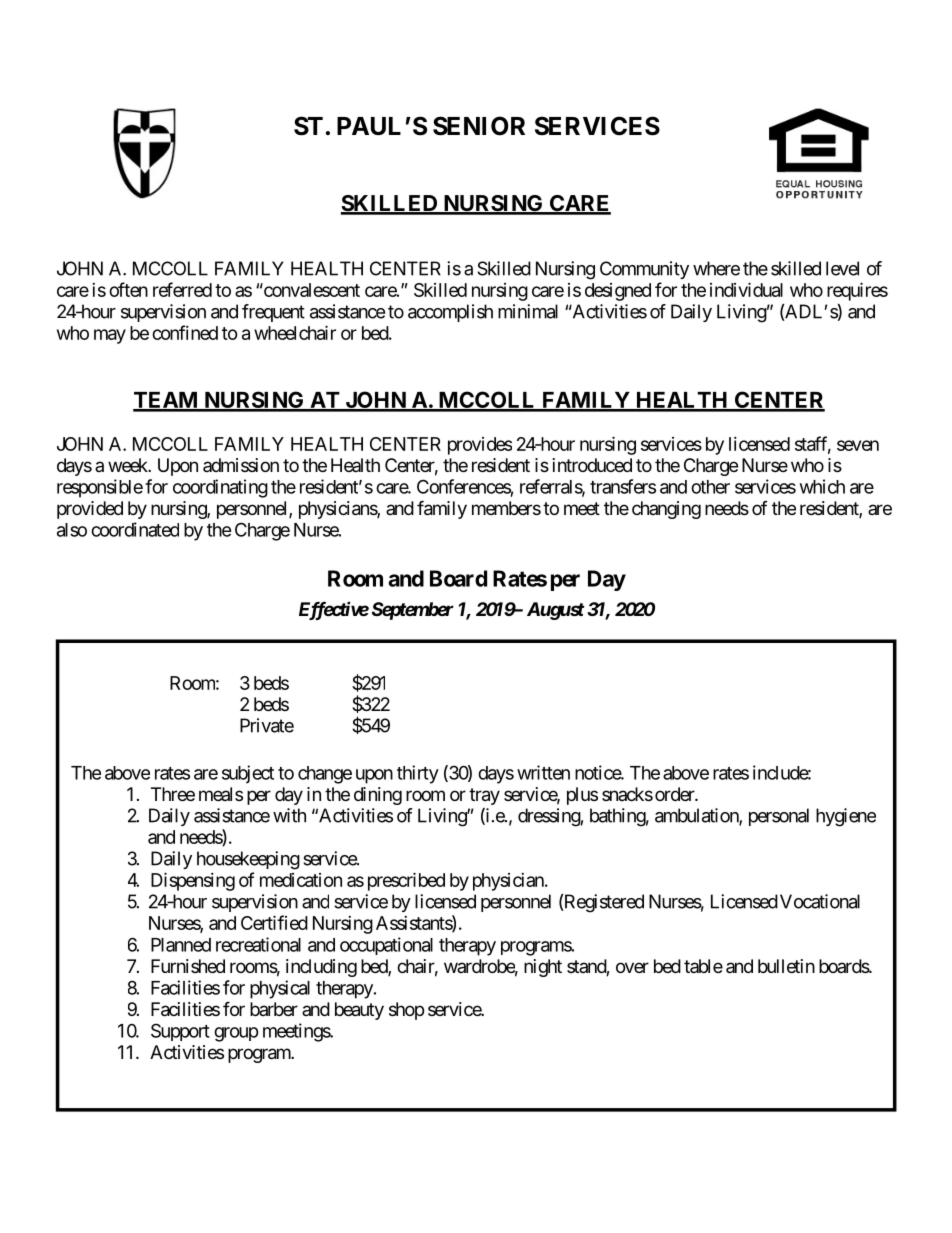 The height and width of the screenshot is (1233, 952). Describe the element at coordinates (180, 1032) in the screenshot. I see `Support` at that location.
